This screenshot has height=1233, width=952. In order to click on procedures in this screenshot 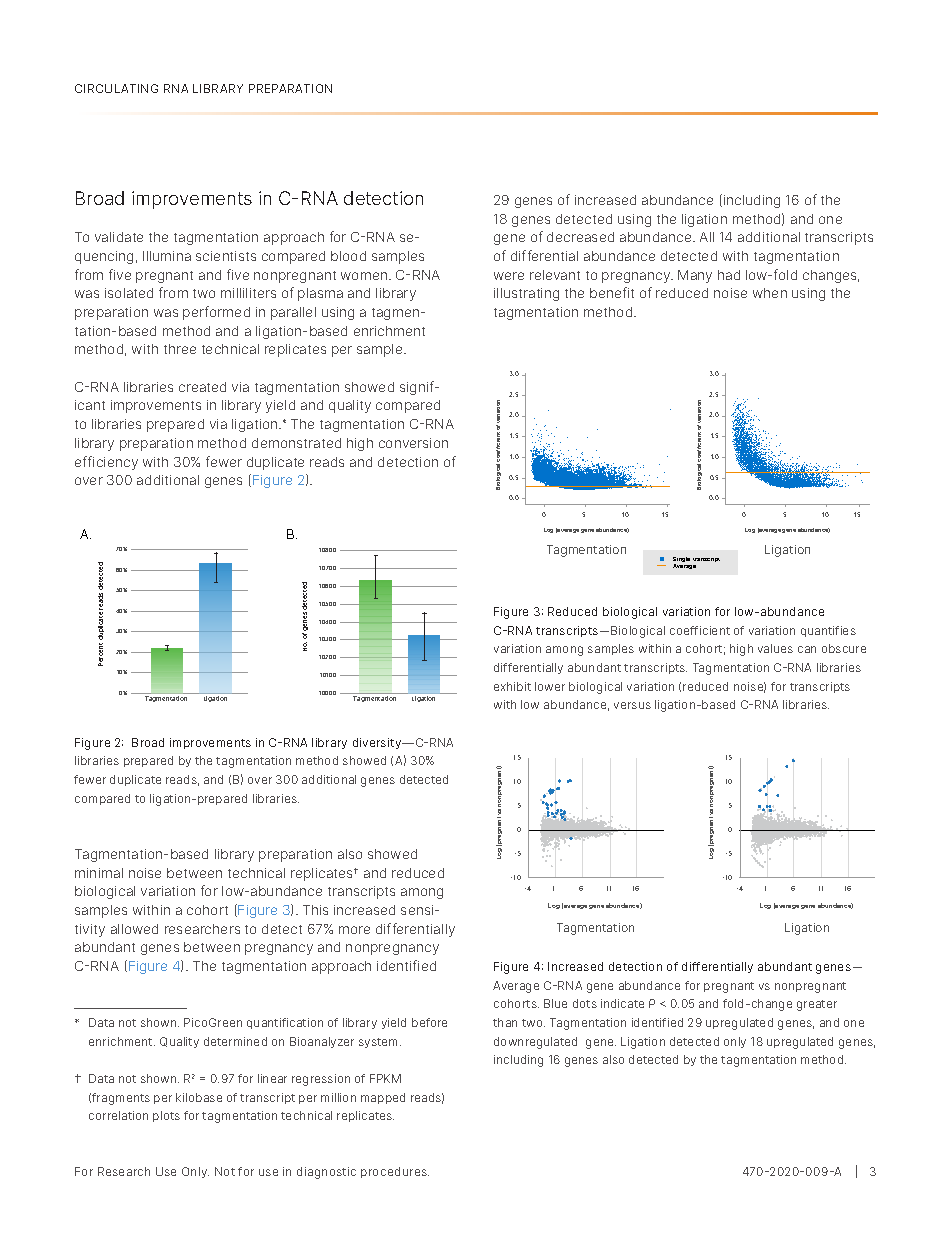, I will do `click(395, 1172)`.
